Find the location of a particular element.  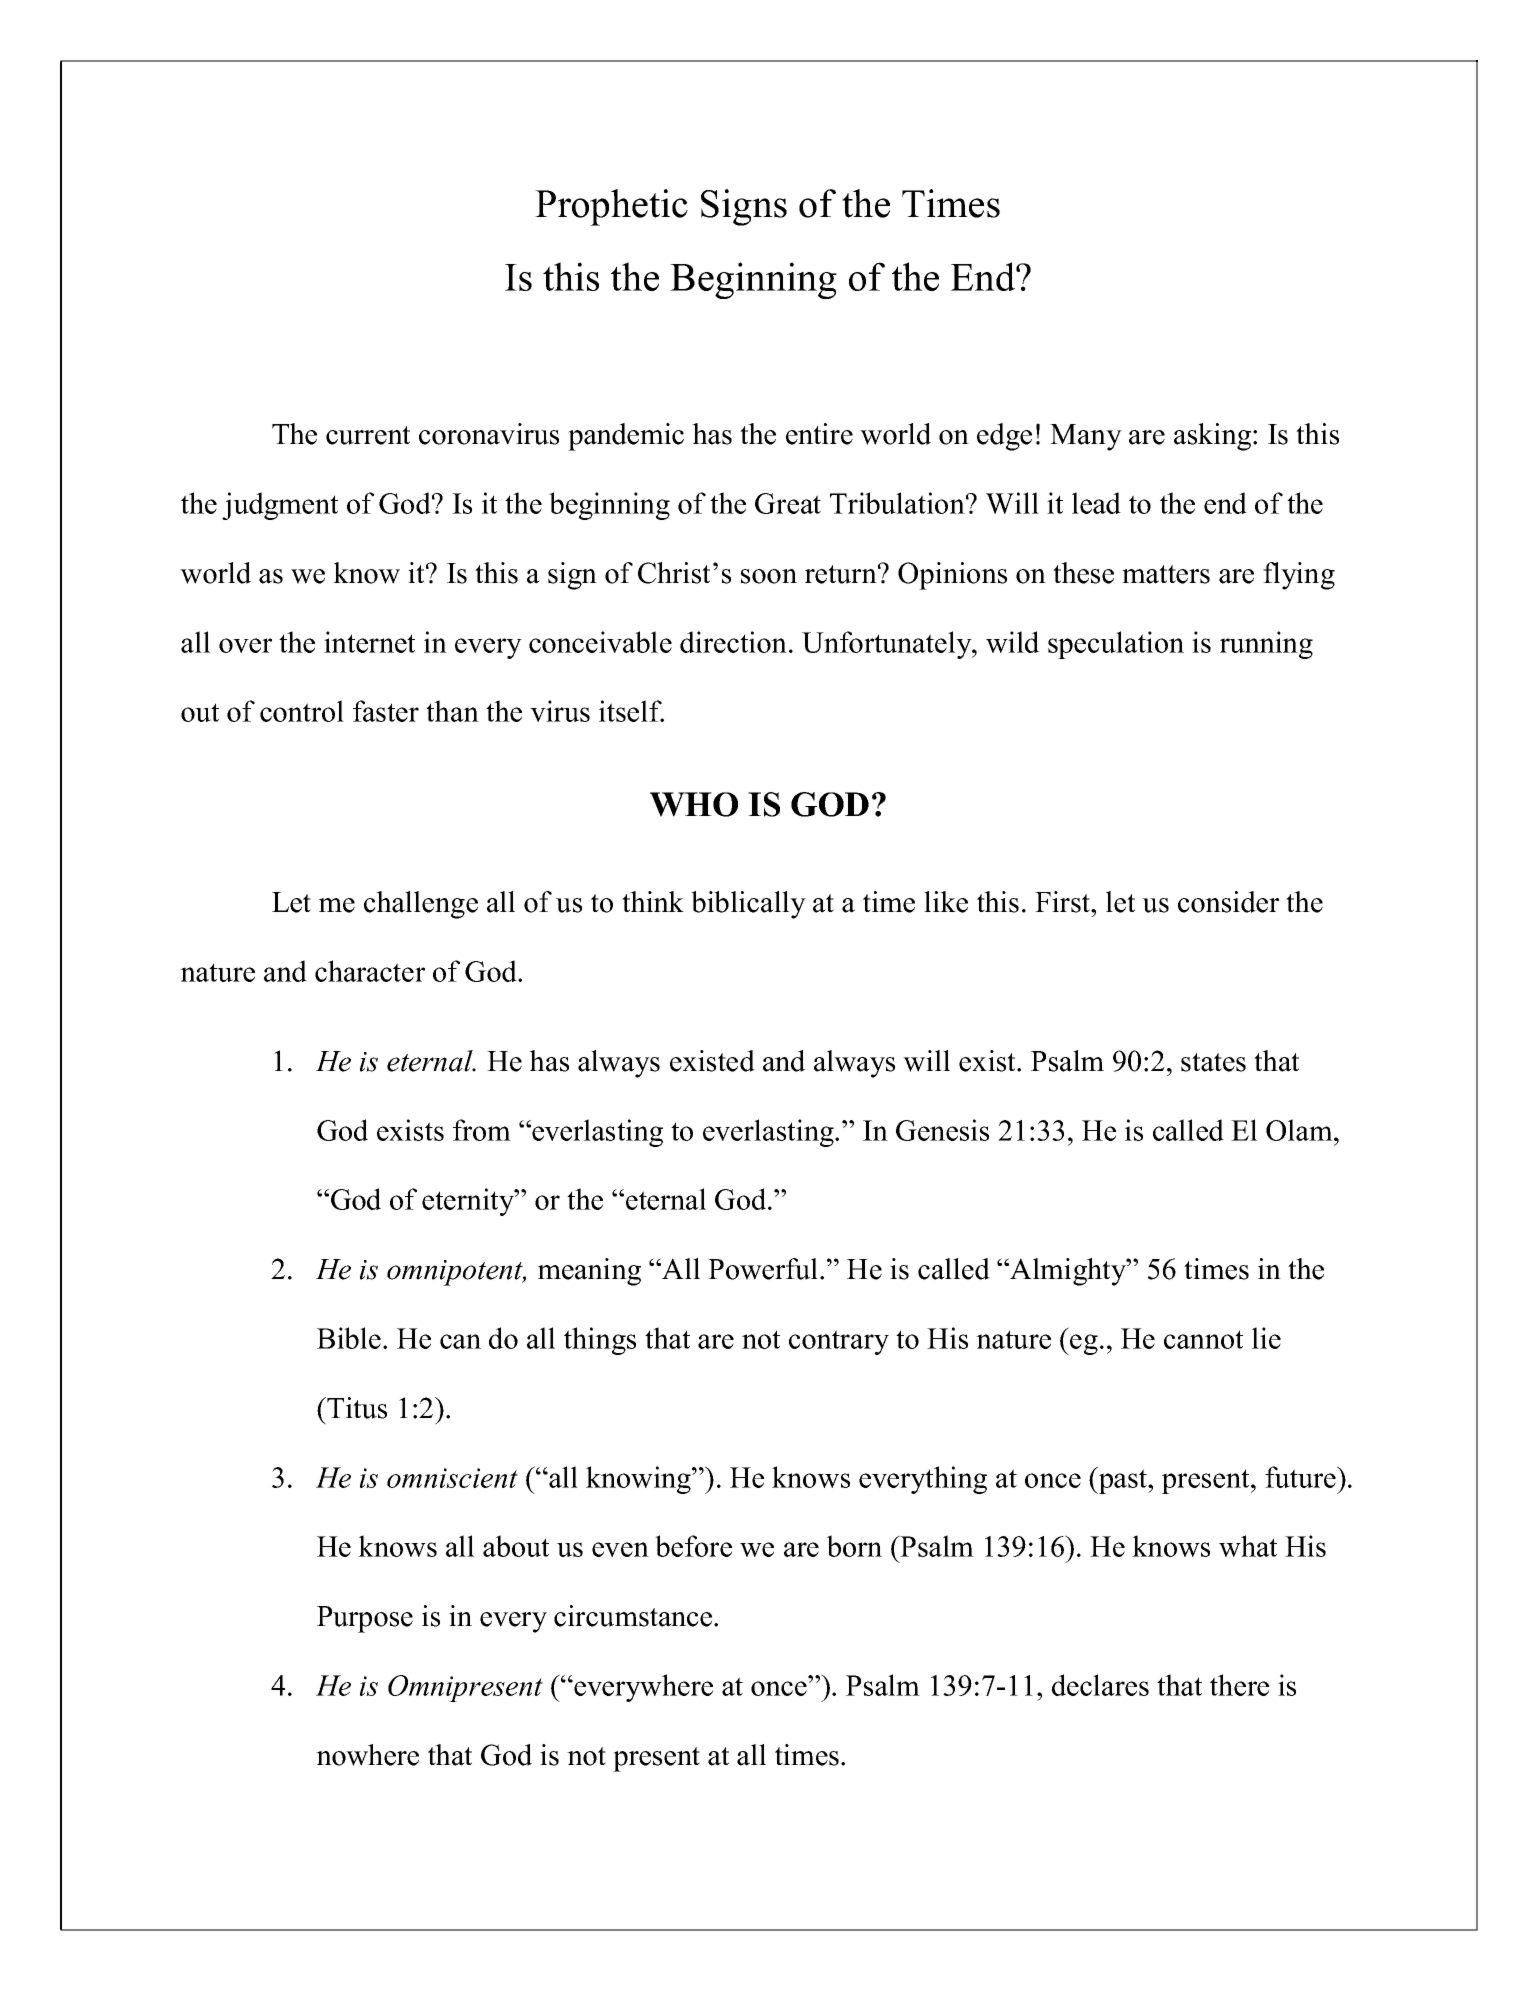

cannot is located at coordinates (1203, 1339).
